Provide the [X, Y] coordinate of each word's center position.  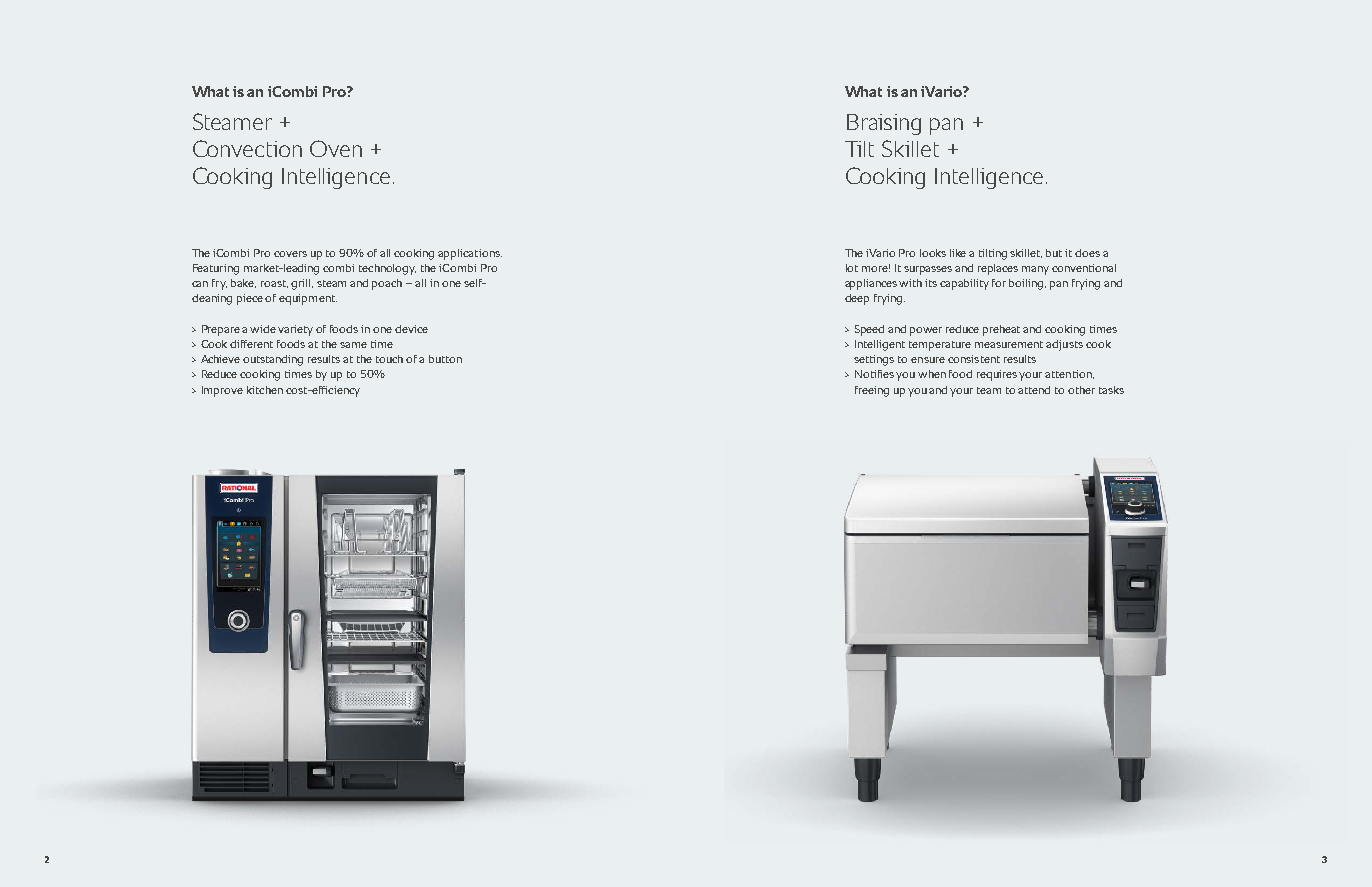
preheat [1001, 330]
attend [1034, 390]
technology [387, 269]
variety [295, 330]
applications [470, 254]
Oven [336, 148]
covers [290, 254]
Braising [884, 124]
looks [933, 253]
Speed [869, 330]
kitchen [265, 390]
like [958, 253]
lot [852, 268]
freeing [872, 391]
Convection [247, 148]
